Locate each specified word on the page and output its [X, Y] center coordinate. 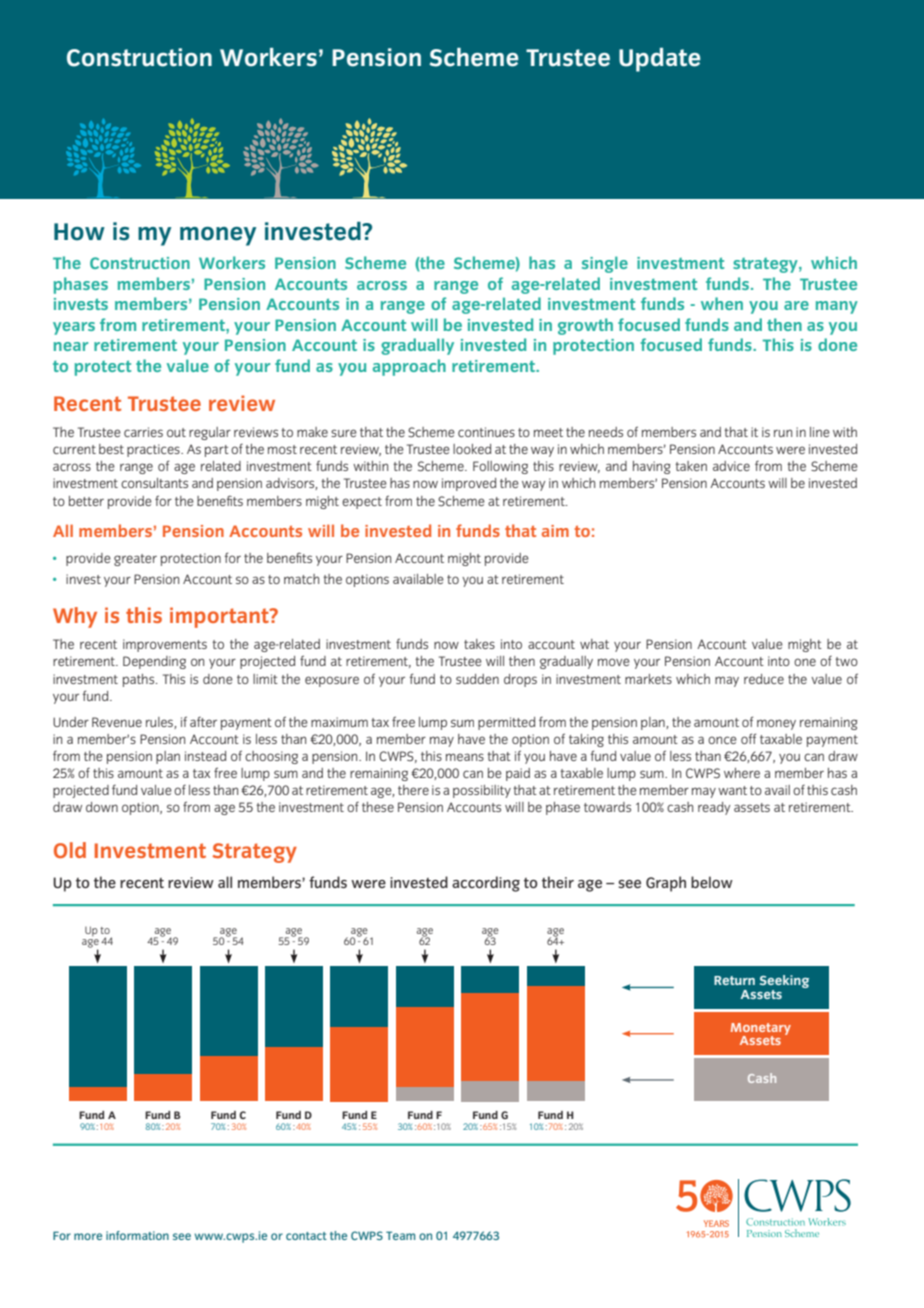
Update [660, 60]
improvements [165, 645]
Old [70, 850]
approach [409, 367]
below [712, 882]
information [137, 1235]
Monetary [761, 1030]
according [486, 884]
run [783, 433]
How [79, 232]
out [176, 432]
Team [400, 1235]
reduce [764, 679]
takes [479, 644]
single [605, 264]
